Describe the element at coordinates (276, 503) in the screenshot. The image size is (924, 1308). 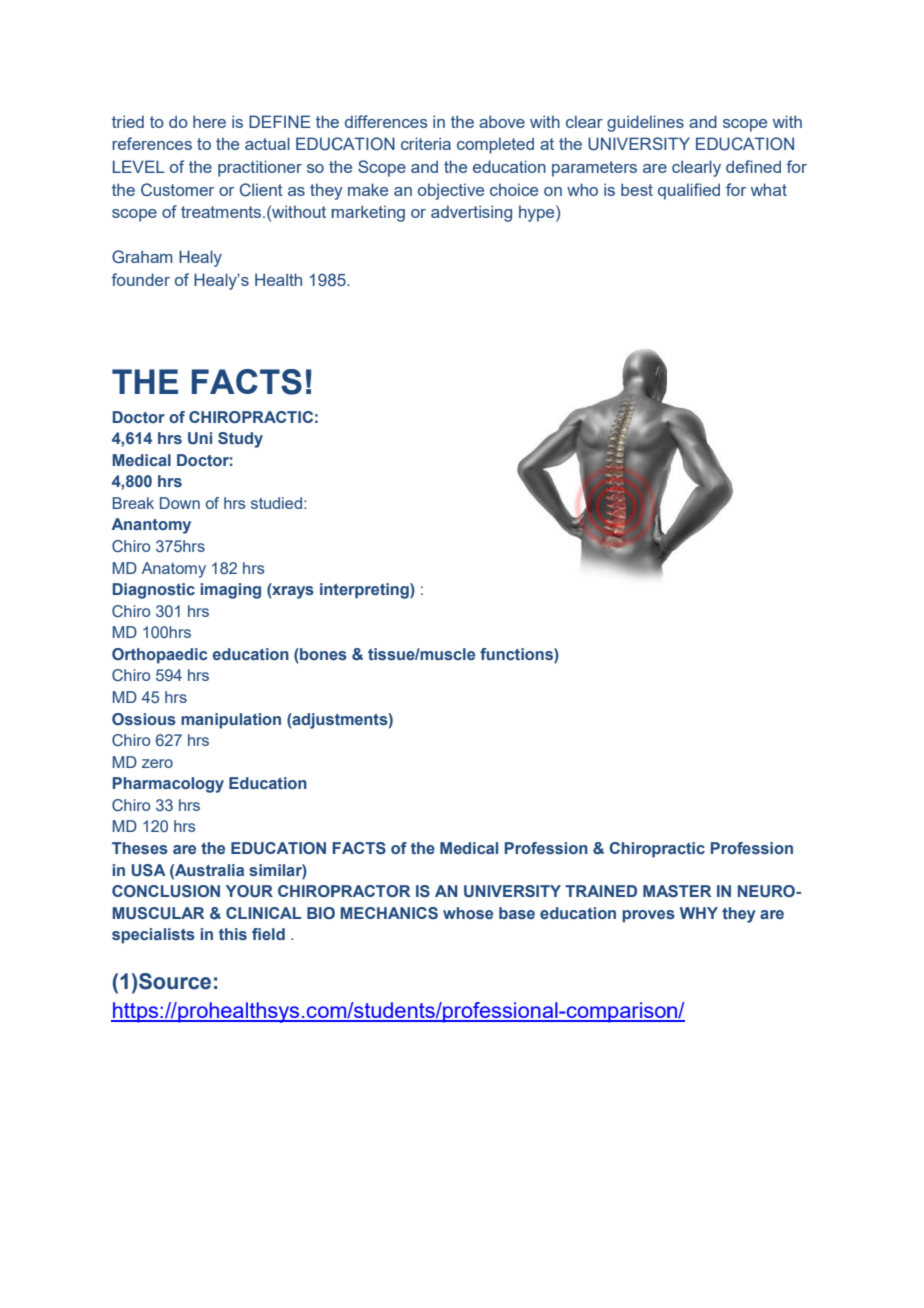
I see `studied` at that location.
